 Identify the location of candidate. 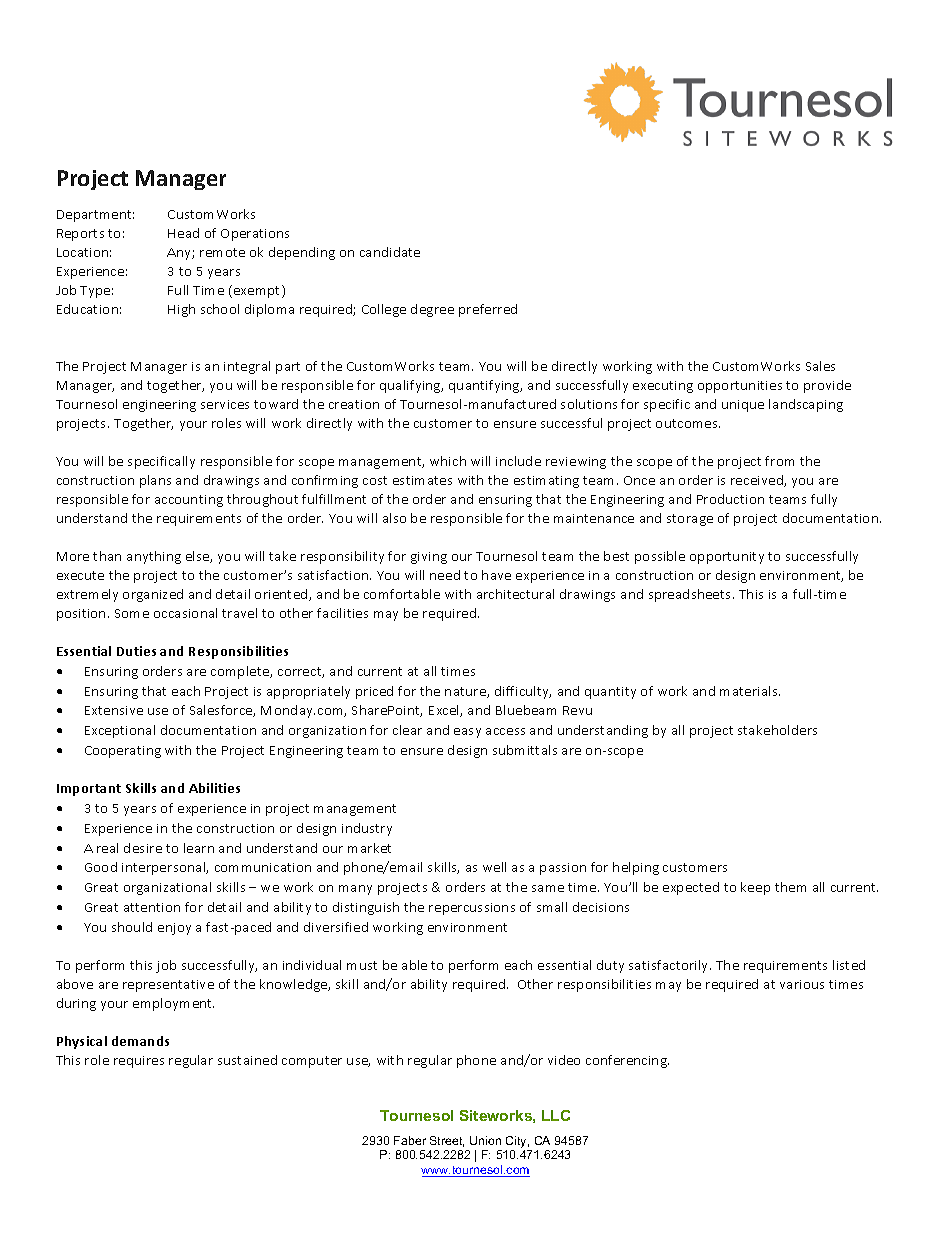
(390, 252).
